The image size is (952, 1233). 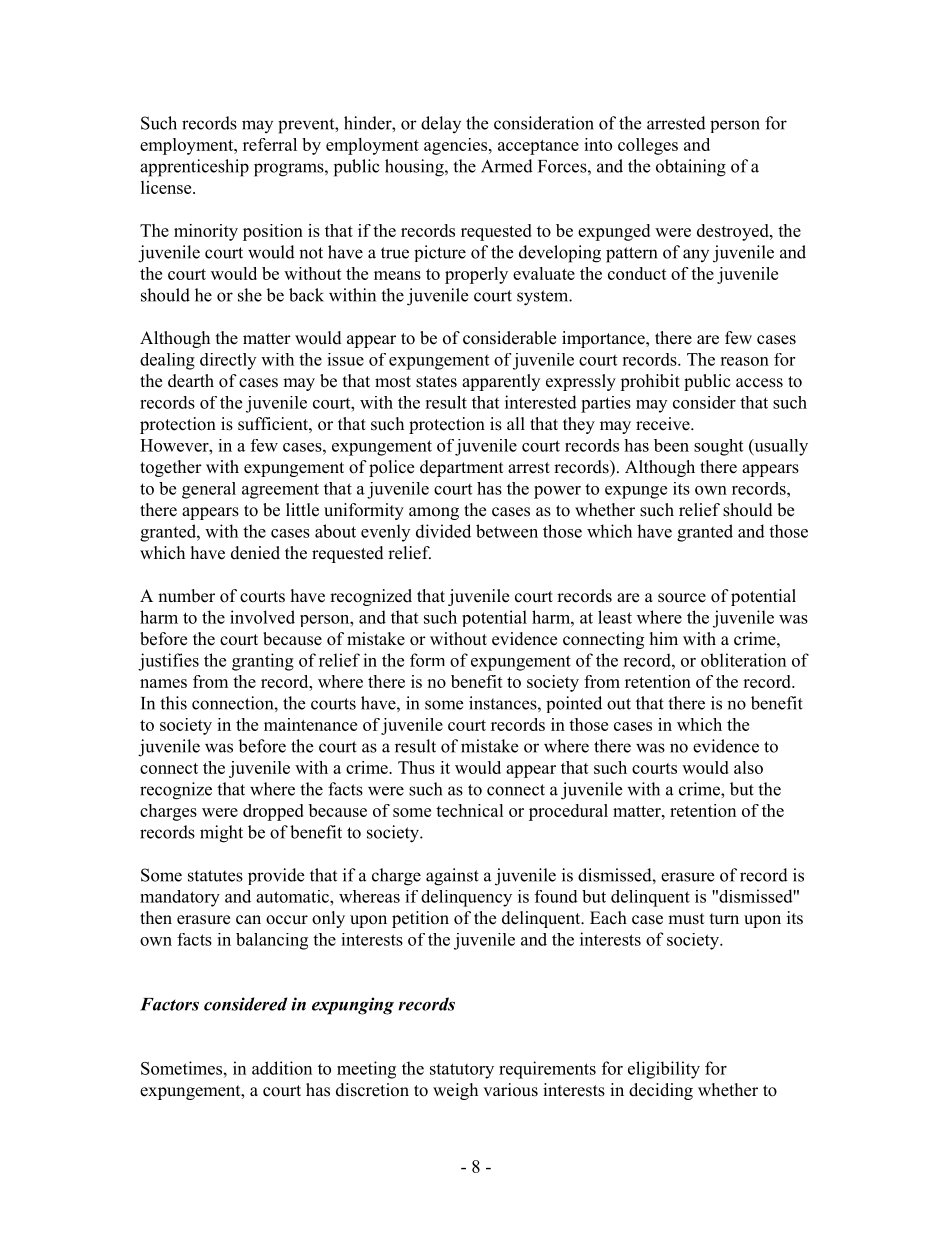 What do you see at coordinates (461, 468) in the screenshot?
I see `department` at bounding box center [461, 468].
